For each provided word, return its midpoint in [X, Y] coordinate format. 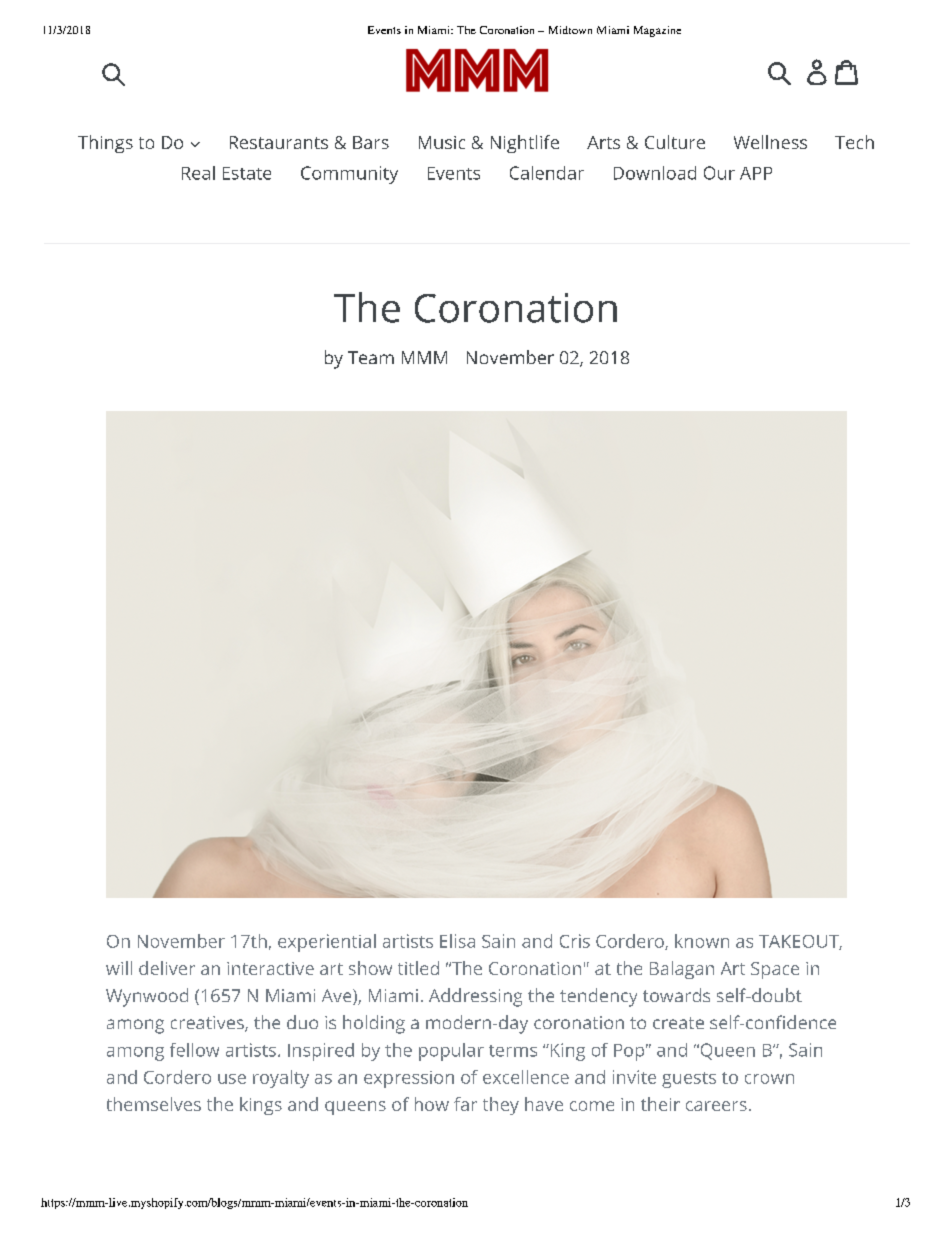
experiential [327, 943]
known [702, 941]
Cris [575, 941]
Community [349, 175]
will [119, 968]
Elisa [457, 941]
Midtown [570, 30]
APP [756, 173]
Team [371, 357]
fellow [194, 1050]
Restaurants [279, 142]
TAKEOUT [799, 942]
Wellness [770, 142]
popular [451, 1052]
